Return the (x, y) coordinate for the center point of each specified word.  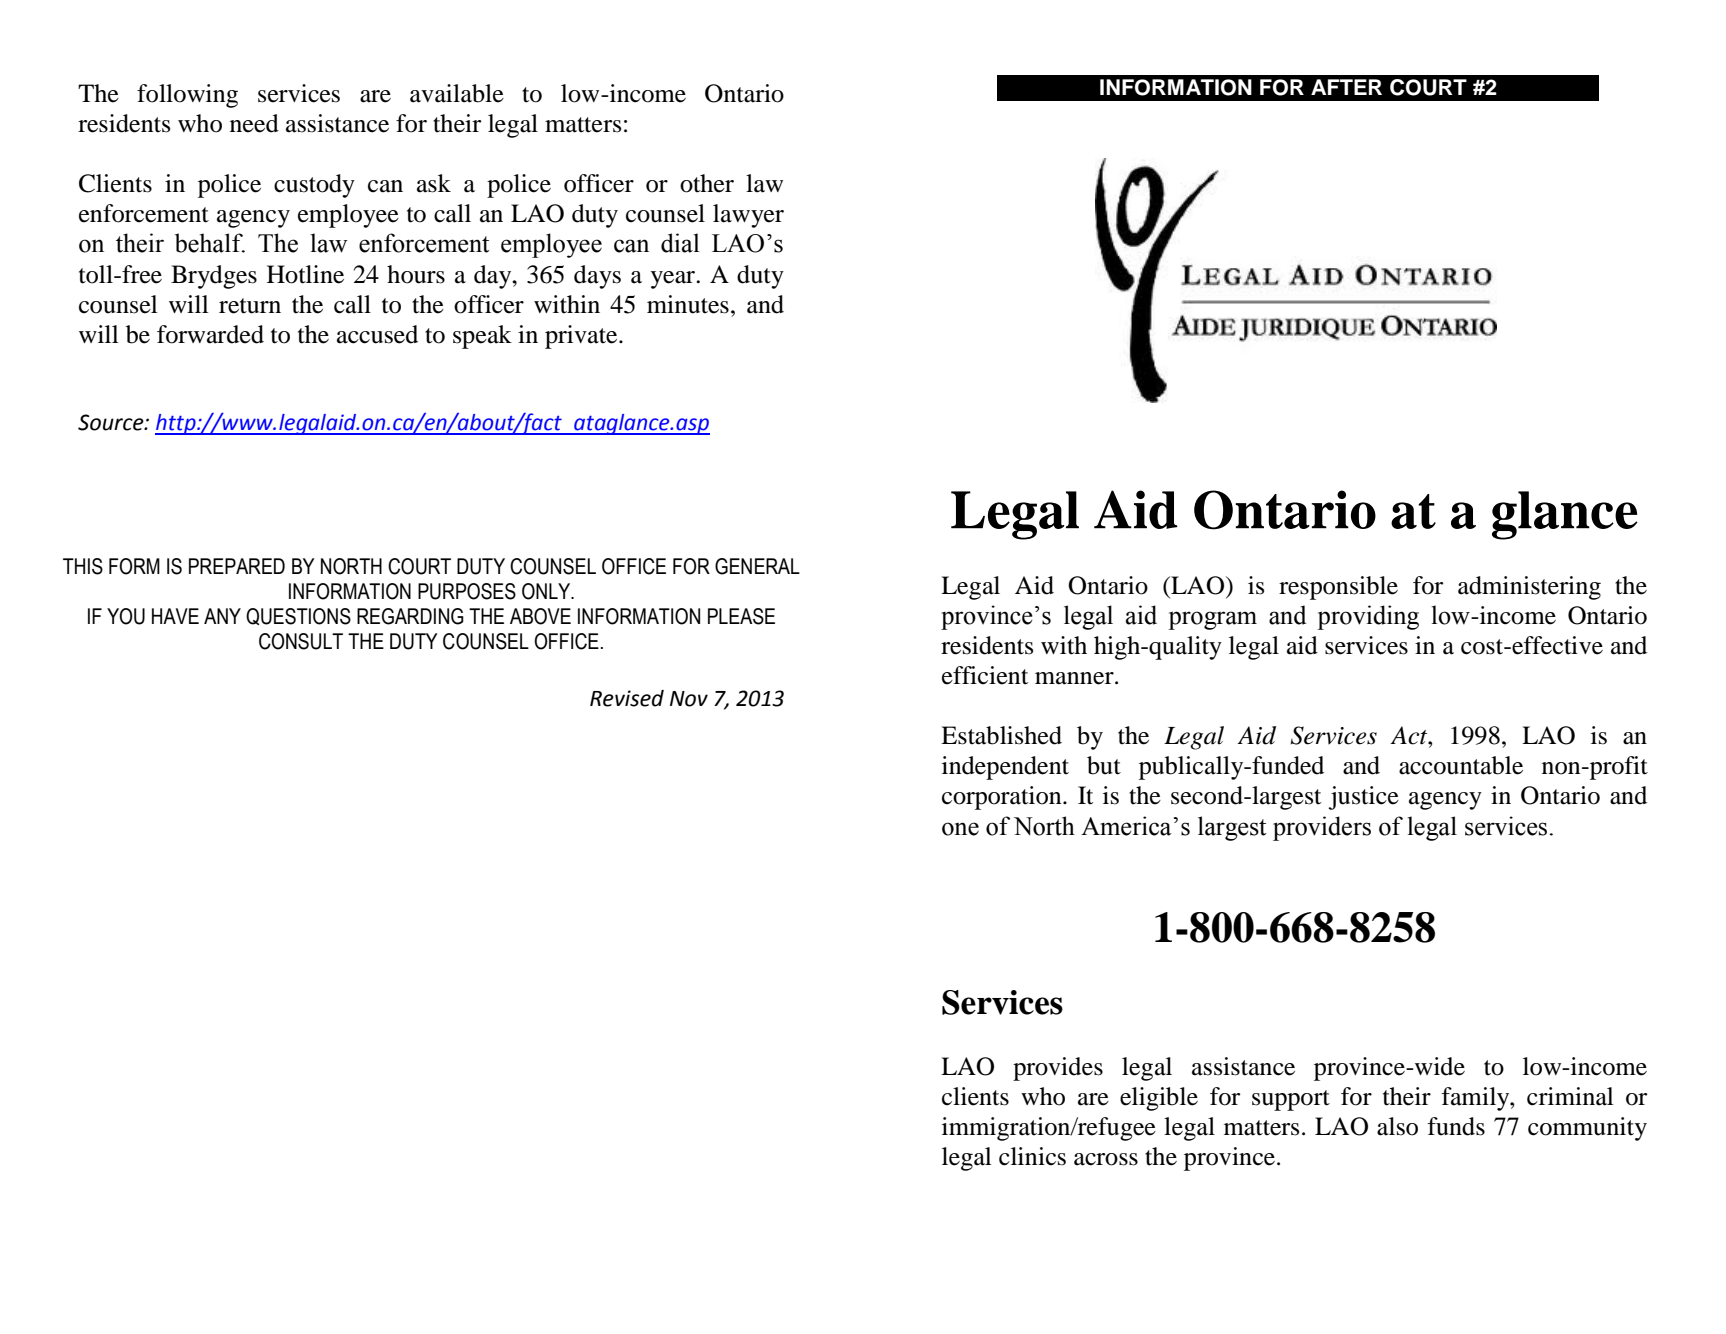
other (707, 183)
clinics (1032, 1156)
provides (1058, 1069)
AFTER (1346, 87)
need (254, 123)
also (1397, 1126)
